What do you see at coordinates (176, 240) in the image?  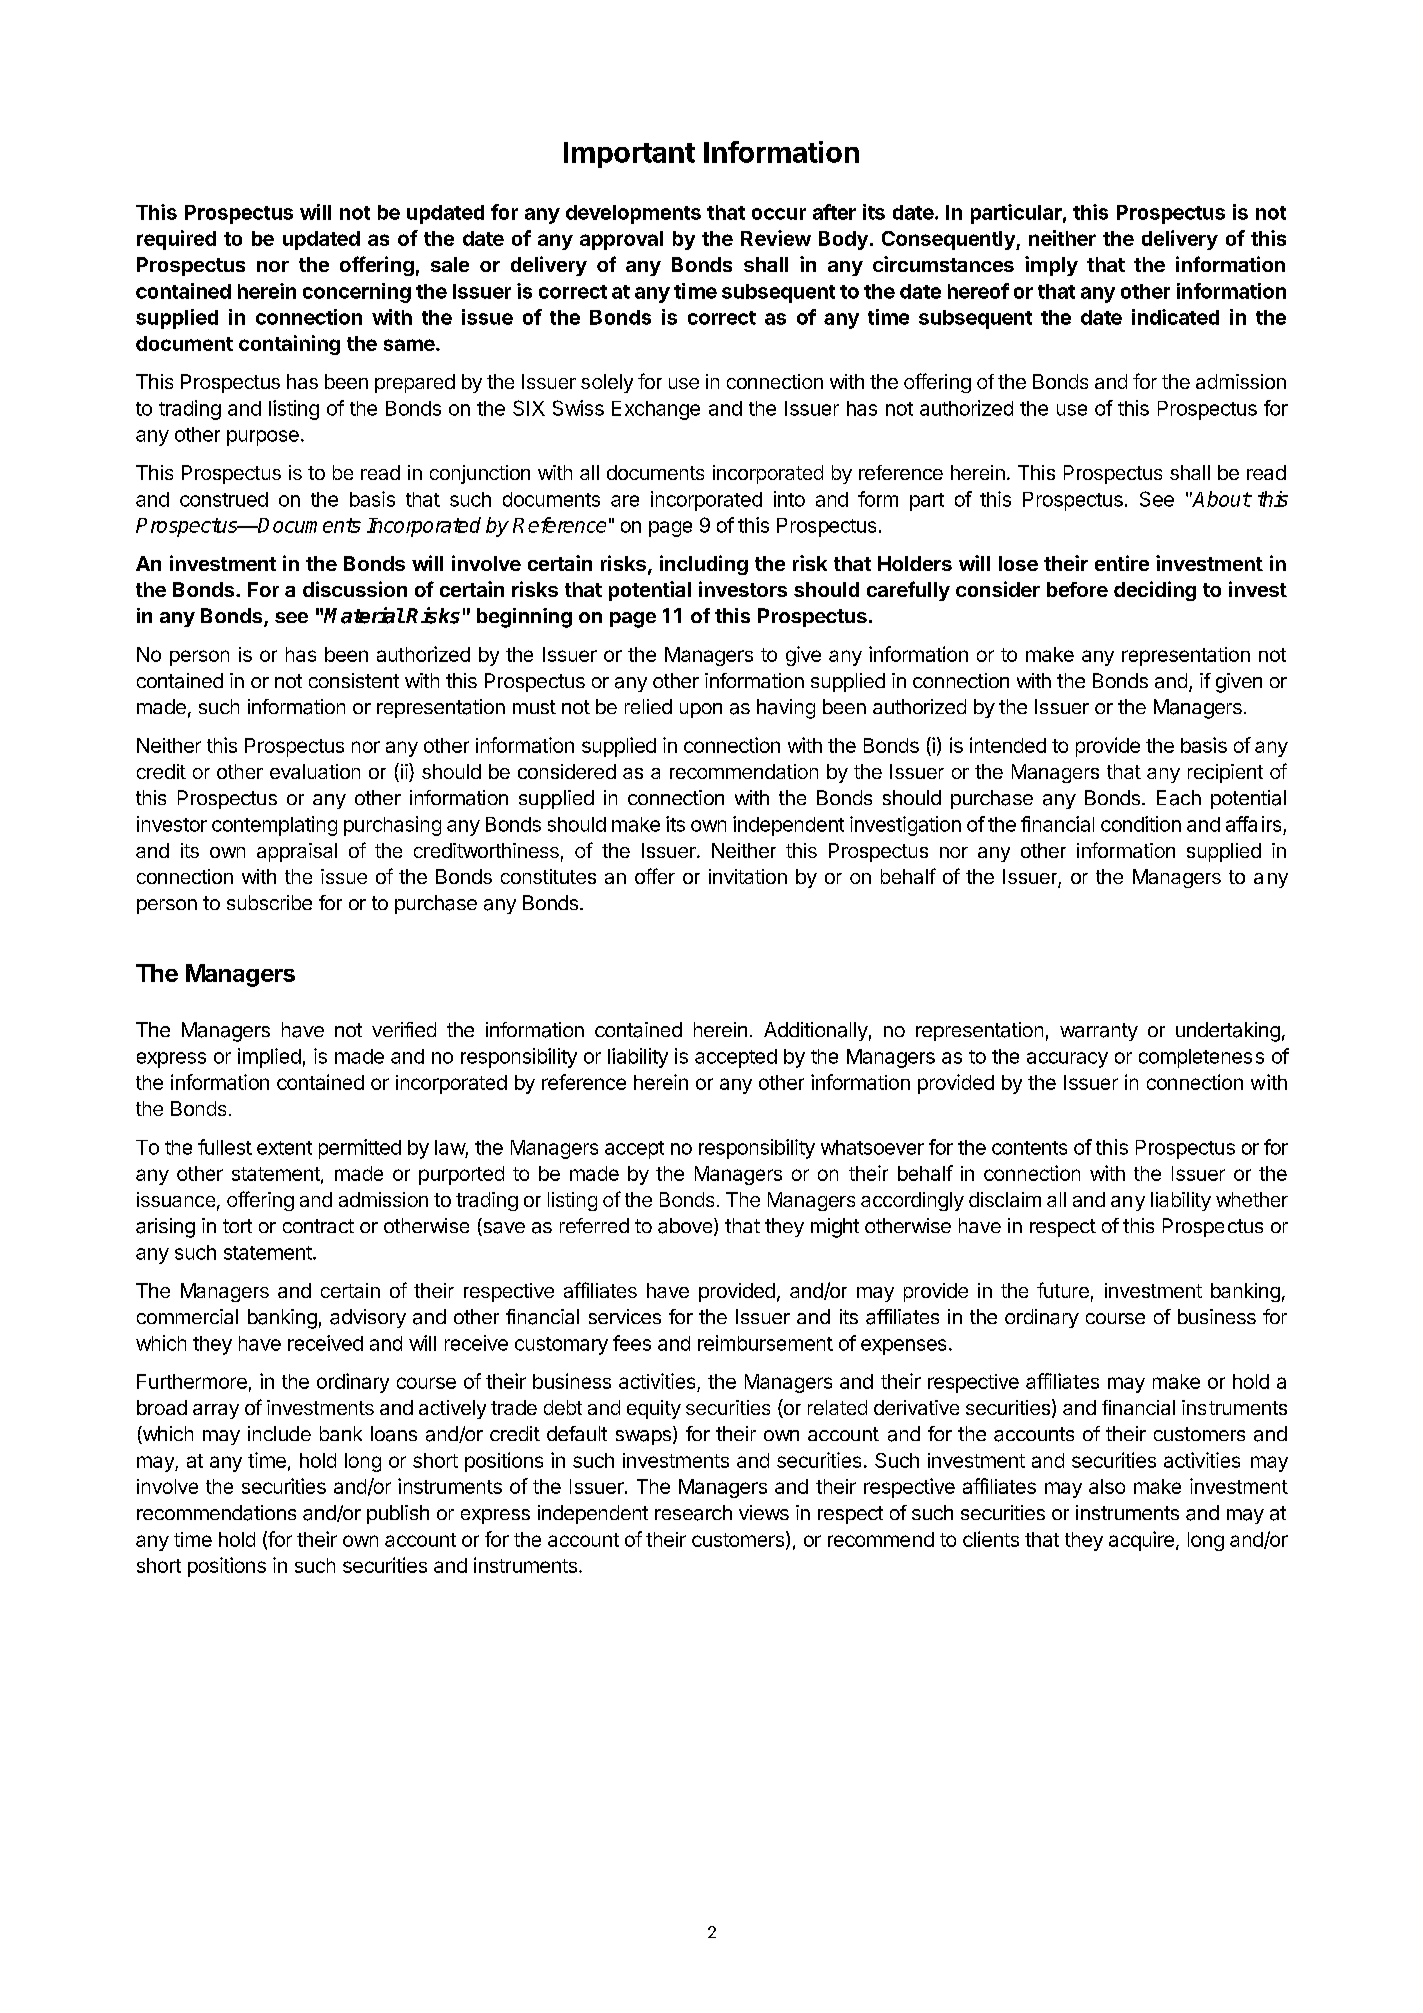 I see `required` at bounding box center [176, 240].
